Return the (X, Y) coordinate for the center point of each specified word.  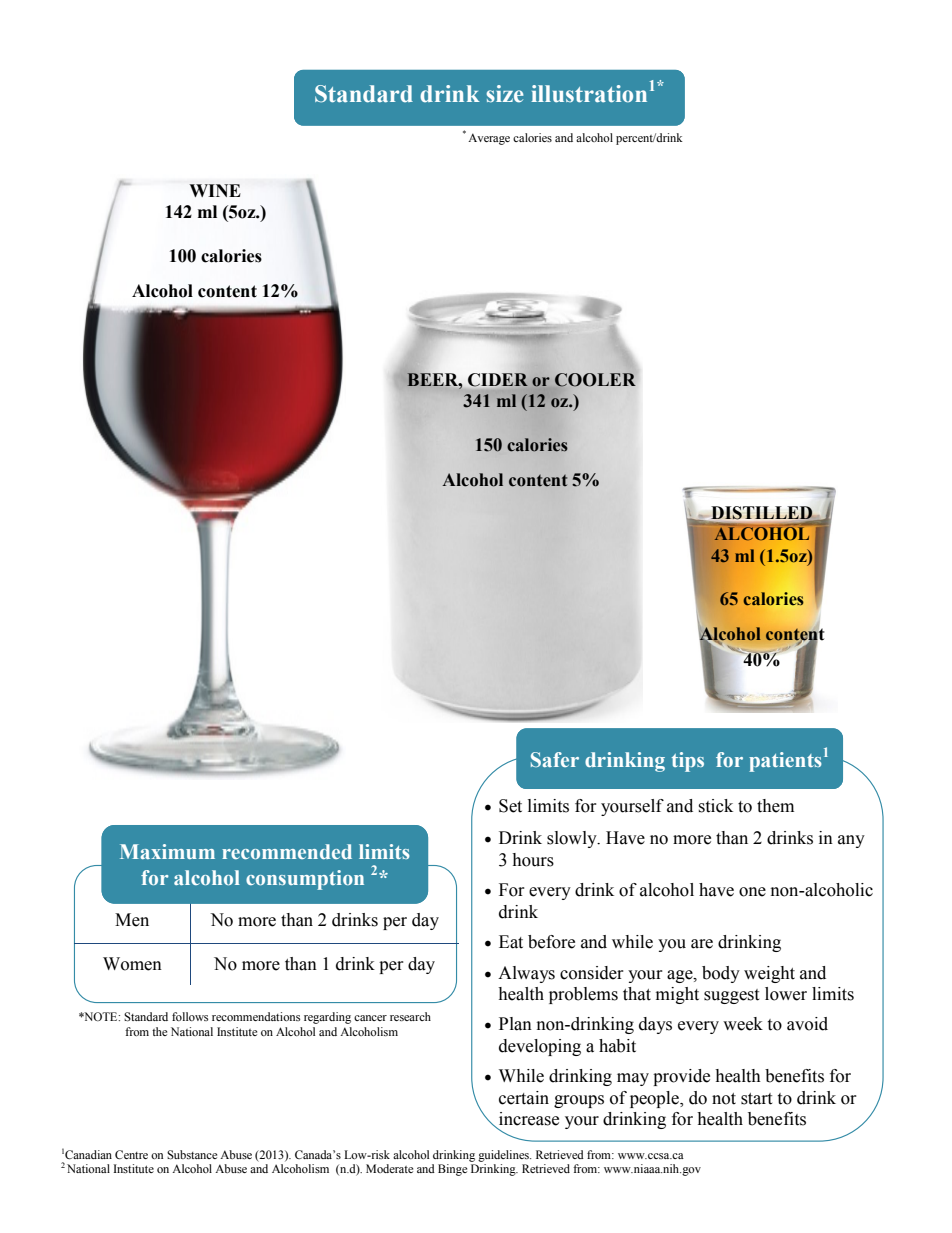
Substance (192, 1155)
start (756, 1099)
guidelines (504, 1156)
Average (489, 139)
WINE (215, 190)
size (505, 94)
